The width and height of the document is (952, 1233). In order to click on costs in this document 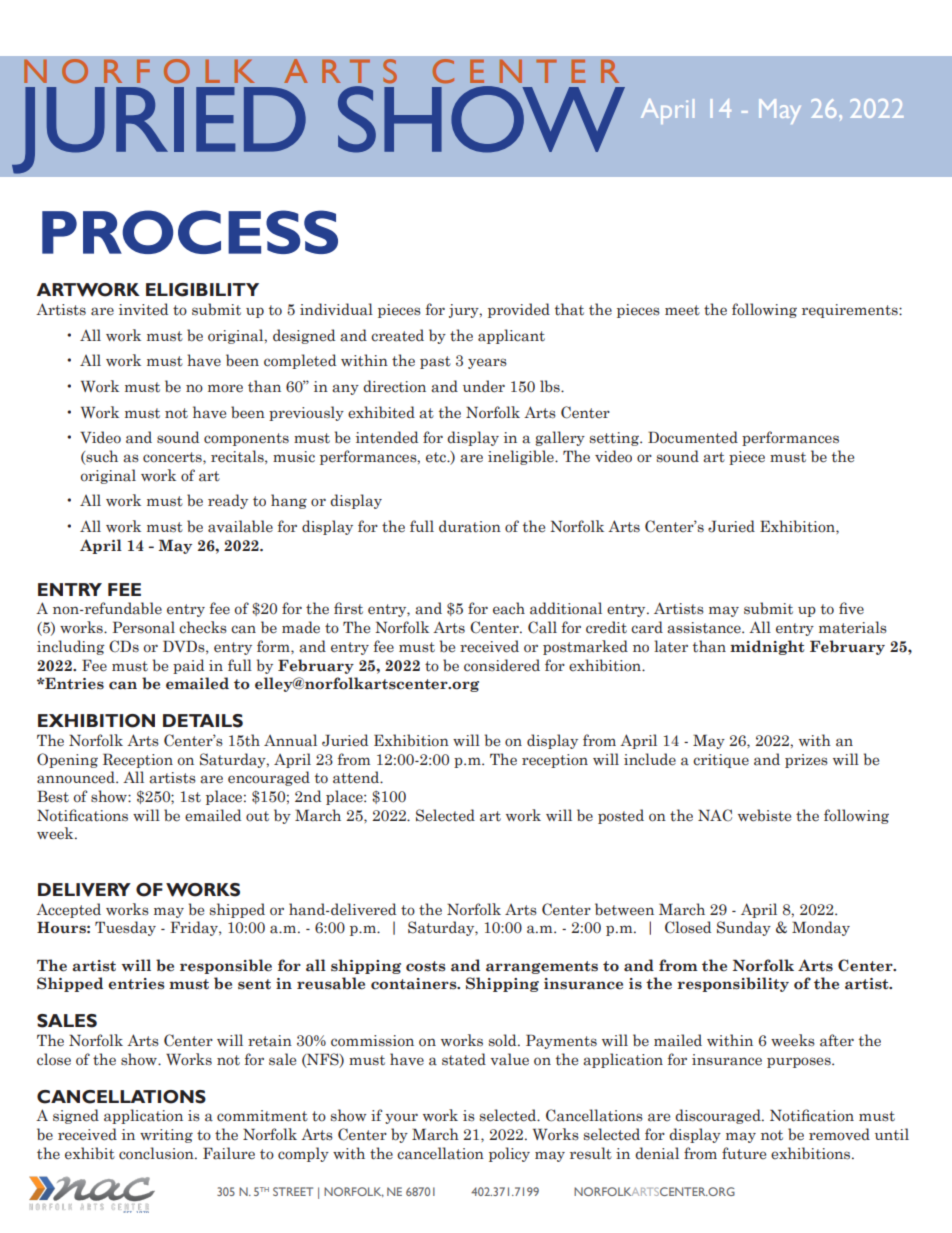, I will do `click(426, 966)`.
